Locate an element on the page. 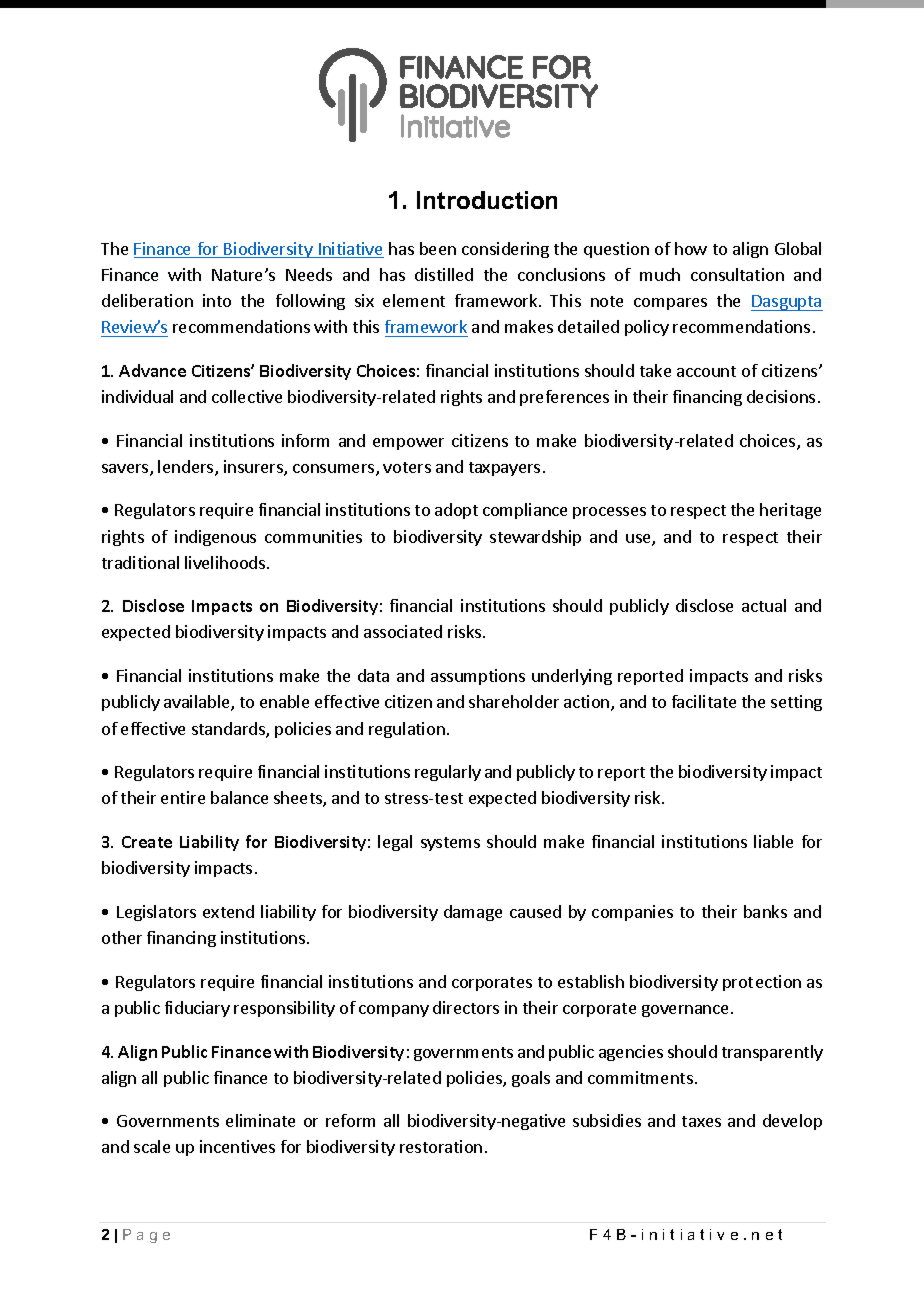  collective is located at coordinates (247, 396).
